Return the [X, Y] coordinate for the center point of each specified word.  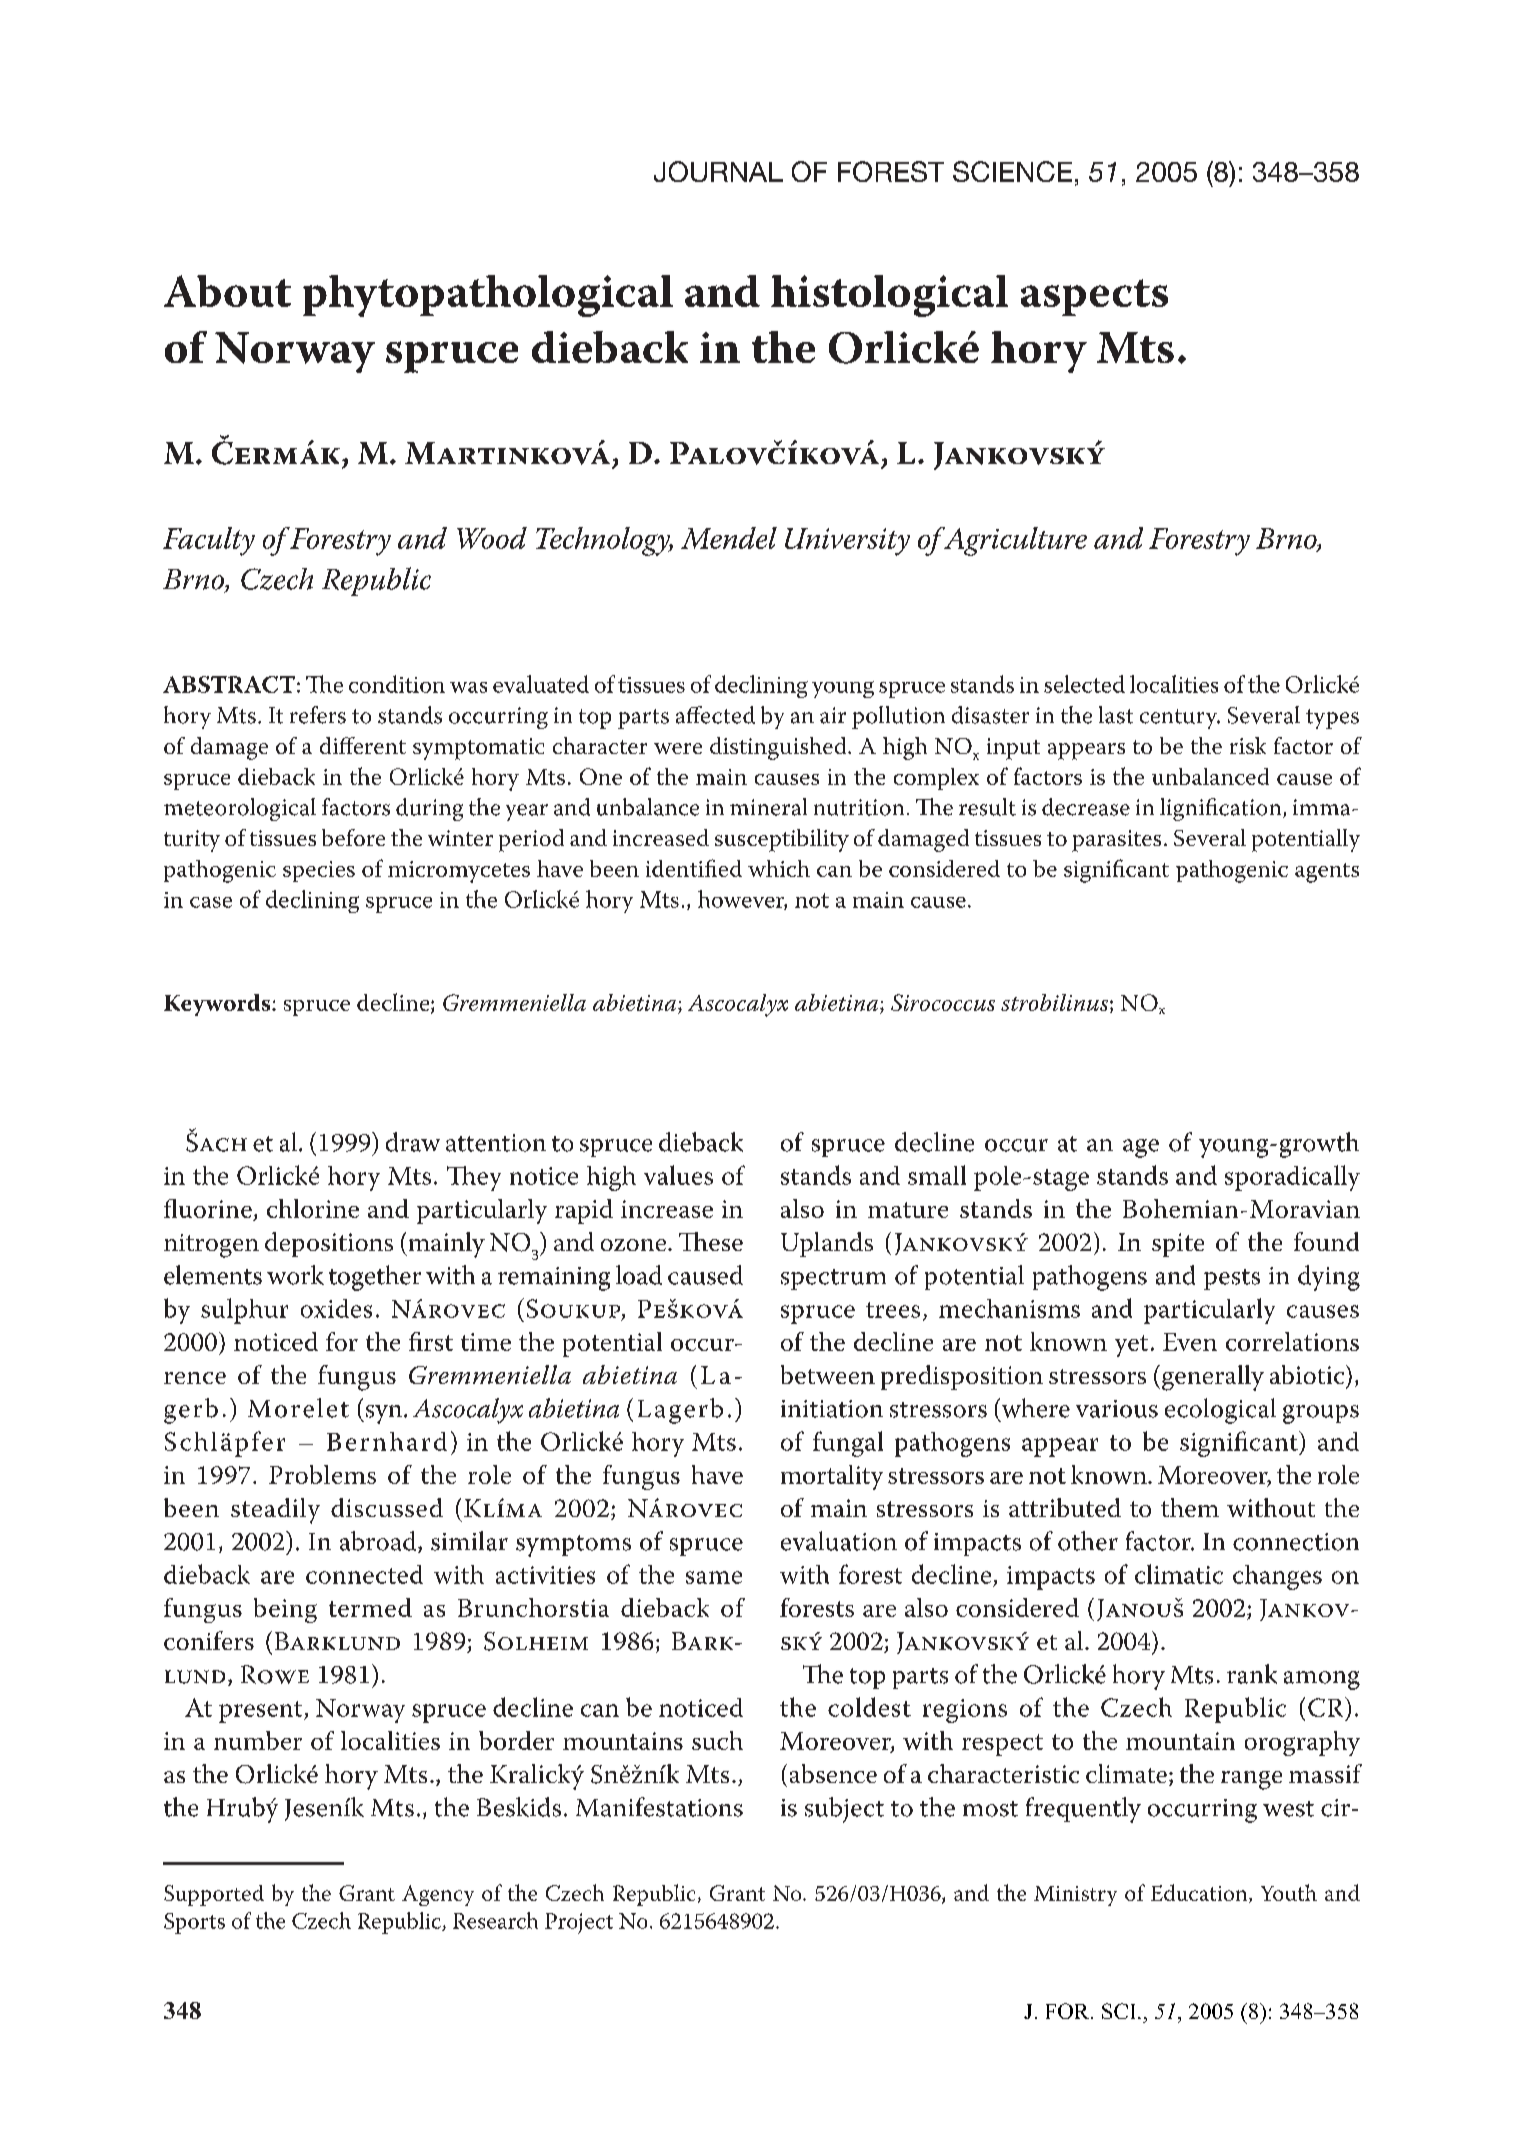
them [1190, 1507]
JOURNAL [718, 171]
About [227, 291]
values [678, 1175]
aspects [1094, 297]
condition [397, 684]
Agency [438, 1895]
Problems [322, 1474]
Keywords [218, 1005]
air [833, 715]
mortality [832, 1477]
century [1180, 719]
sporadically [1292, 1178]
